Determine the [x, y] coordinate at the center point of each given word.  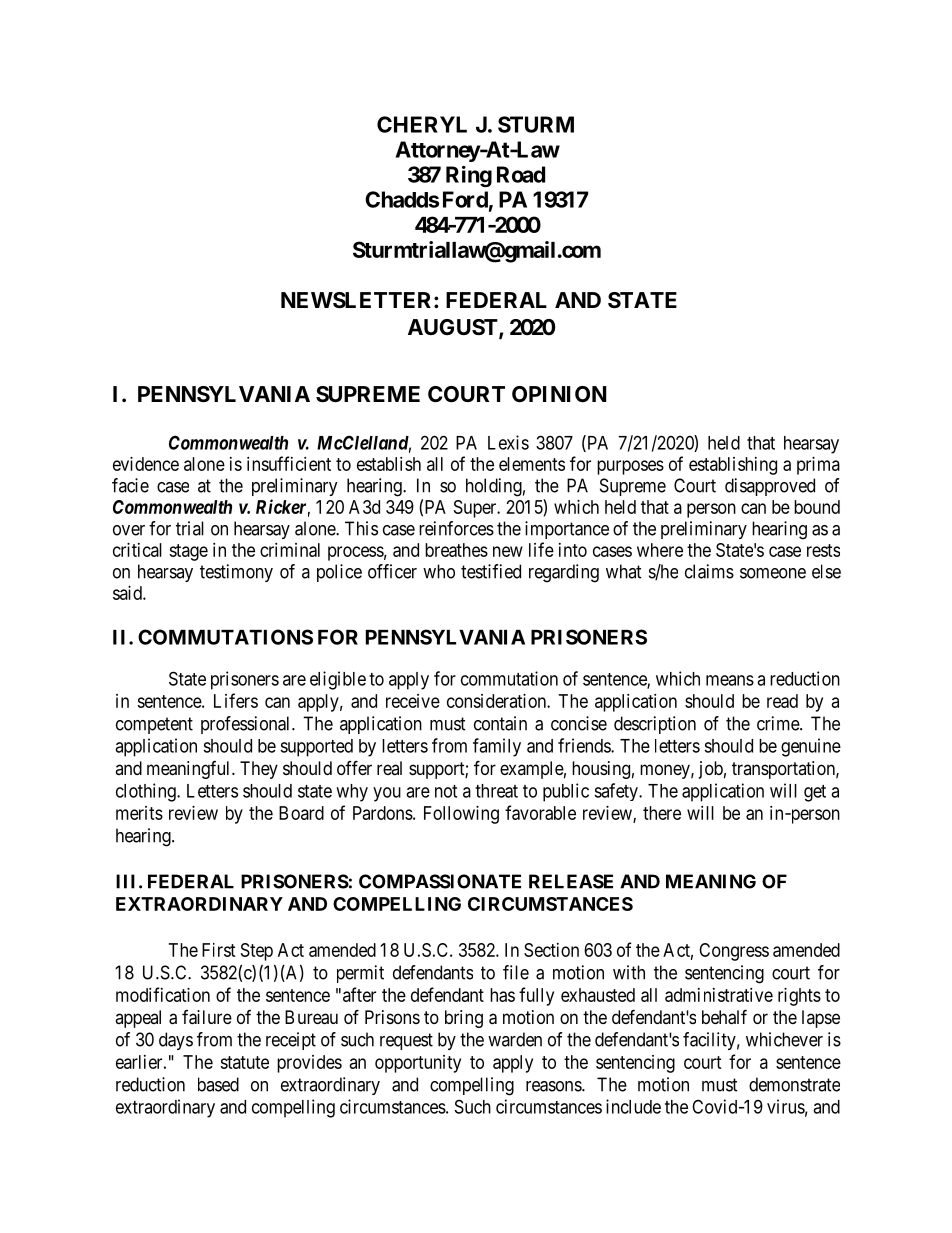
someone [773, 573]
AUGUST [454, 328]
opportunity [418, 1064]
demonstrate [794, 1084]
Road [521, 174]
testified [491, 571]
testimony [236, 573]
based [218, 1084]
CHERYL [422, 124]
